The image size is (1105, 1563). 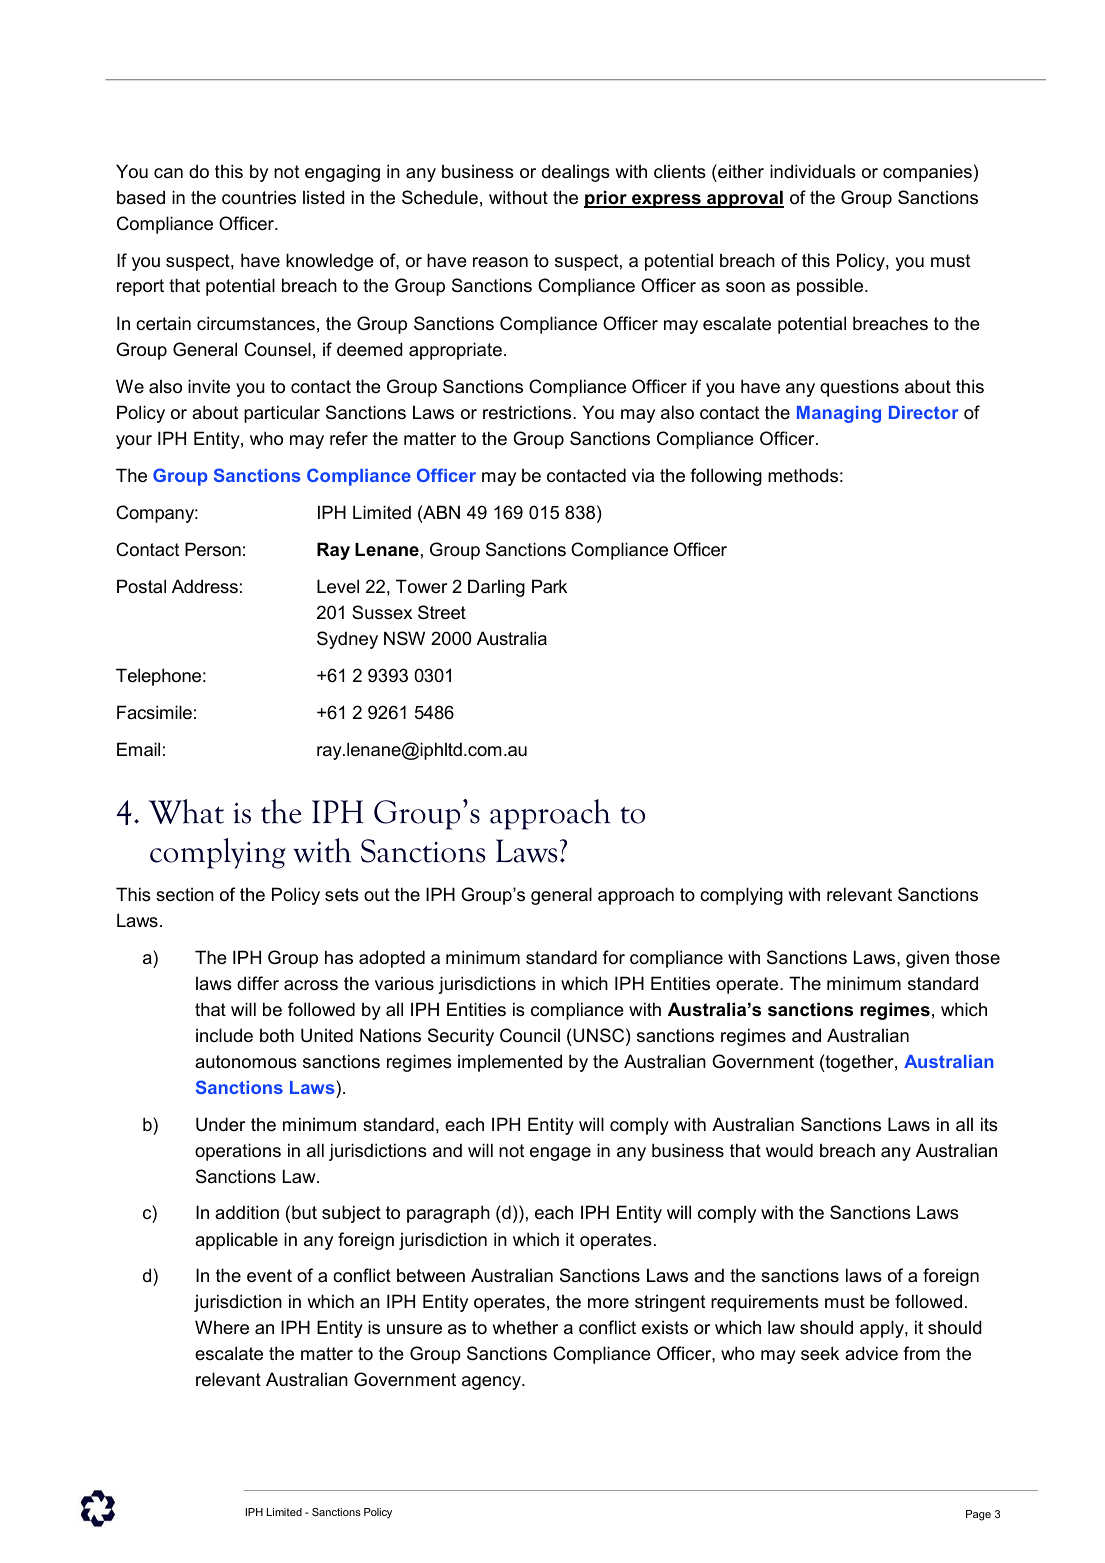 What do you see at coordinates (205, 586) in the image?
I see `Address` at bounding box center [205, 586].
